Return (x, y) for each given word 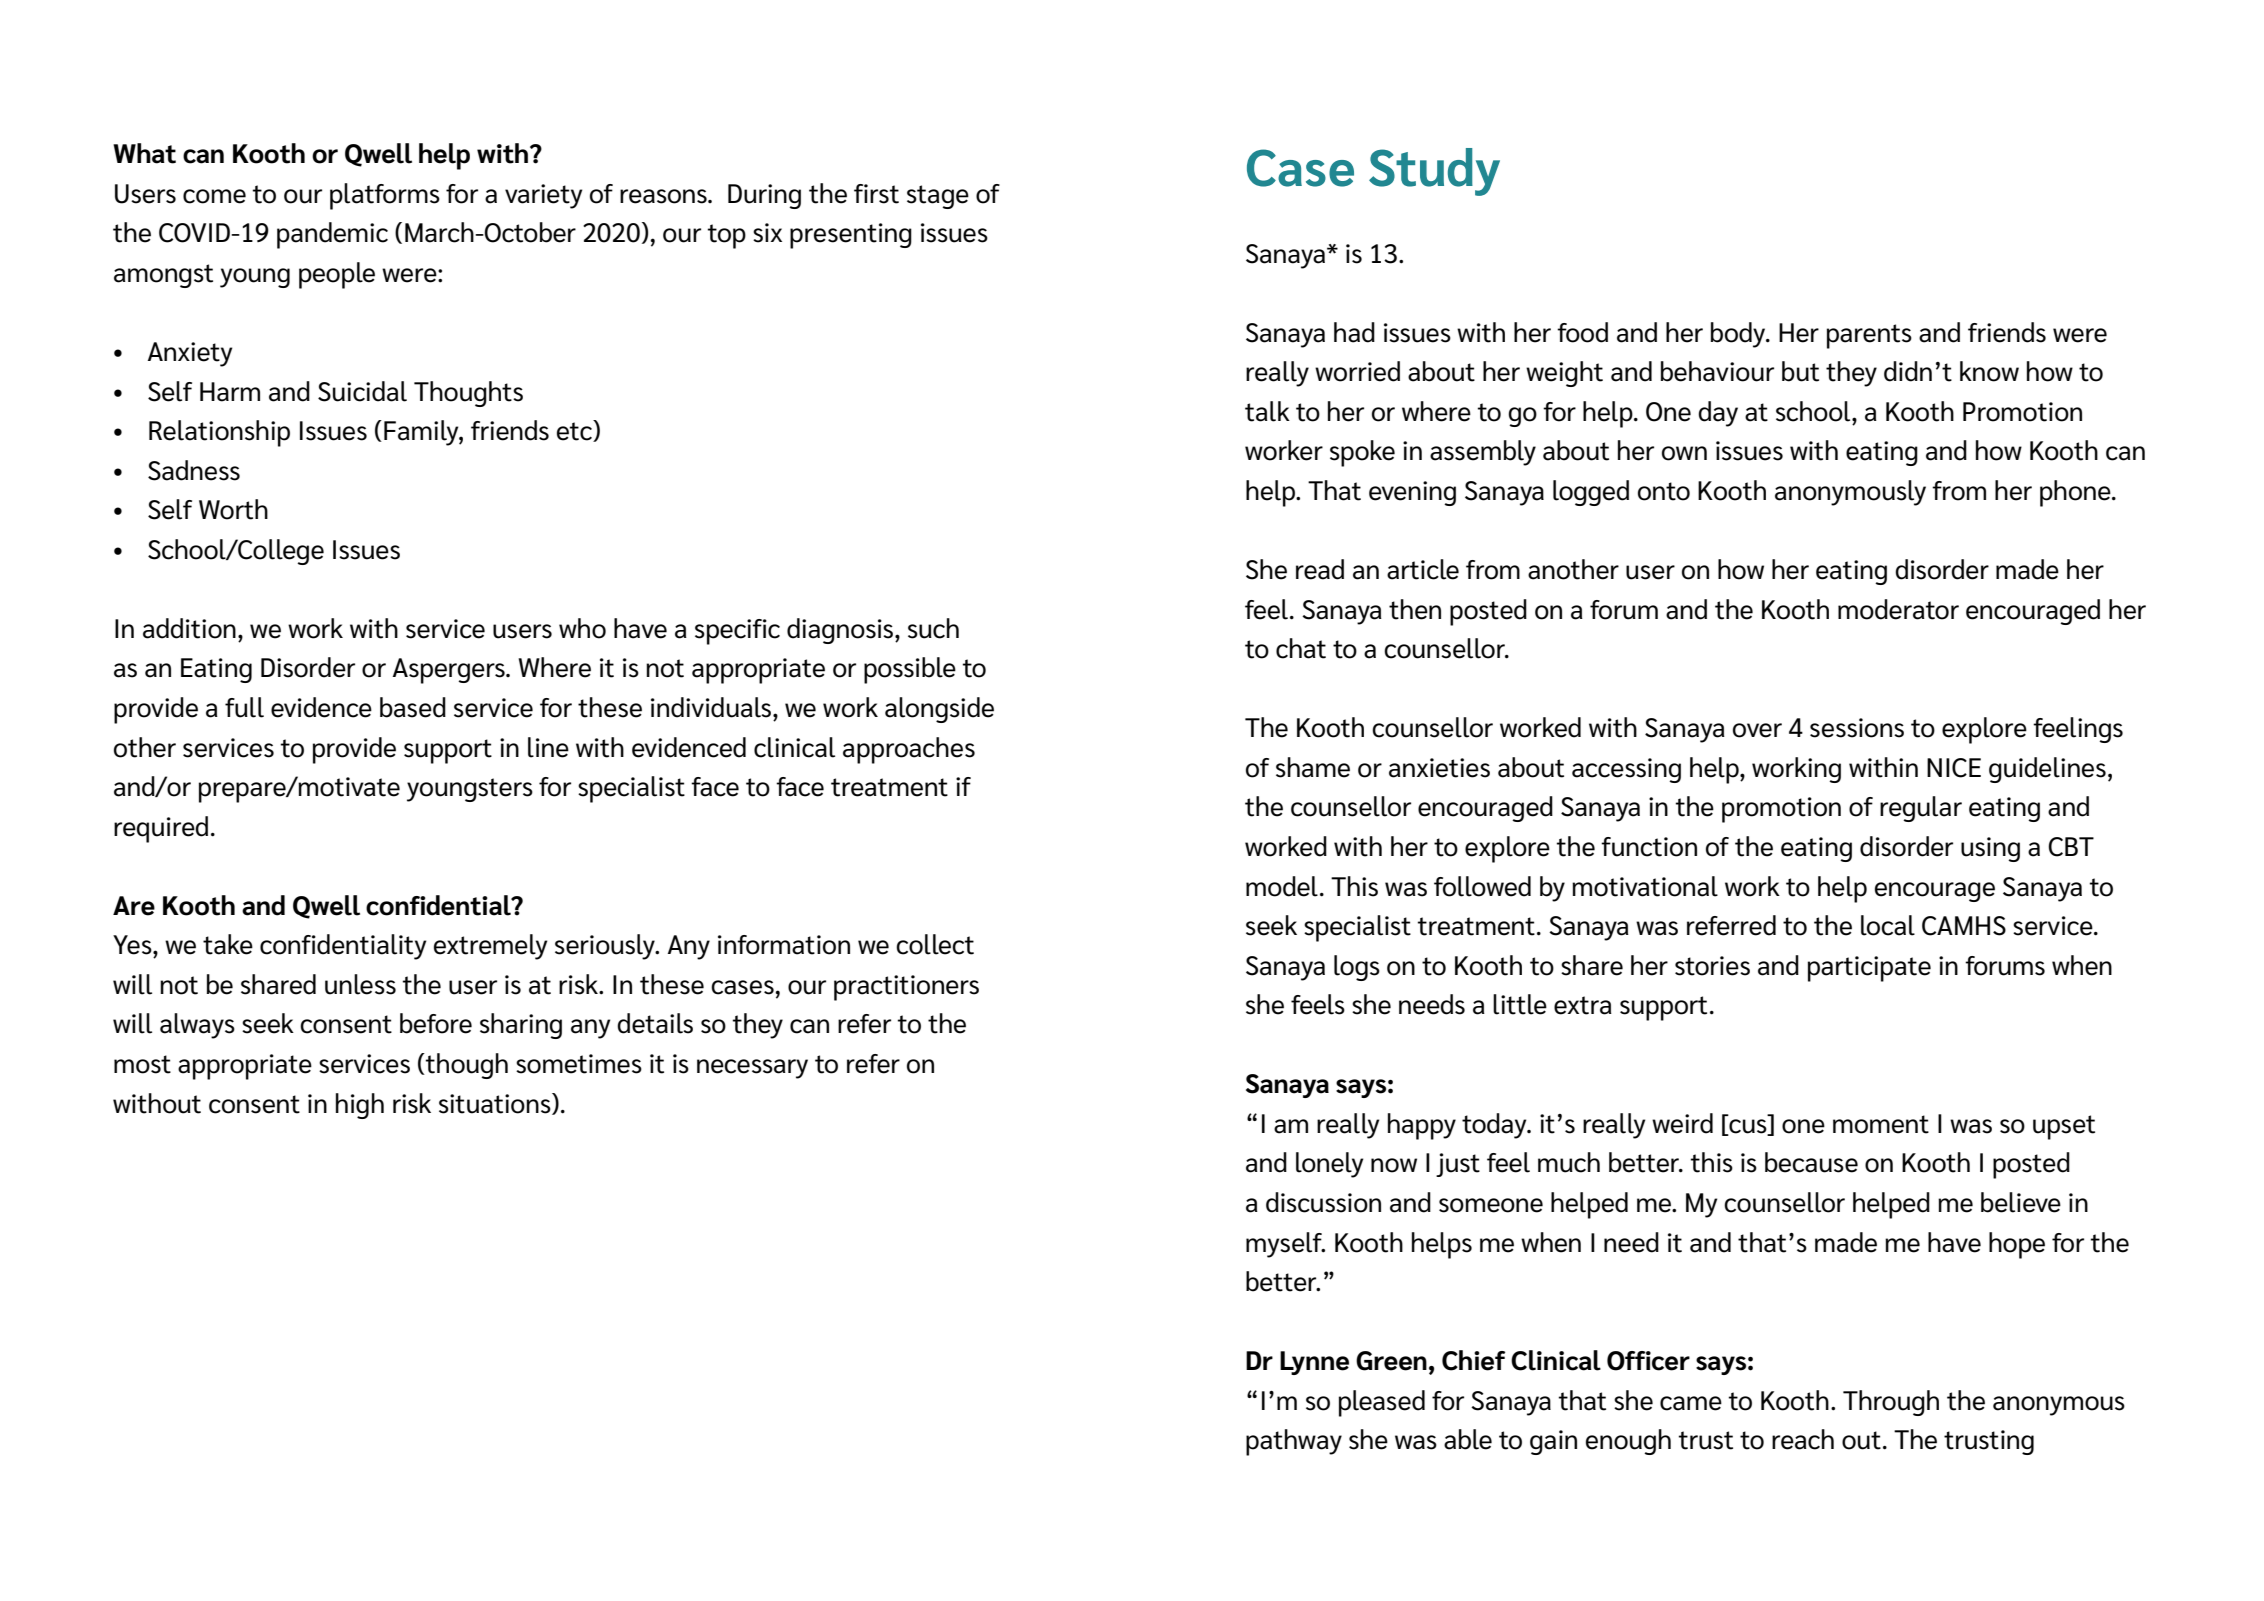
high (360, 1106)
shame (1313, 767)
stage (938, 197)
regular (1921, 809)
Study (1434, 172)
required (161, 829)
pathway (1294, 1442)
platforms (385, 196)
